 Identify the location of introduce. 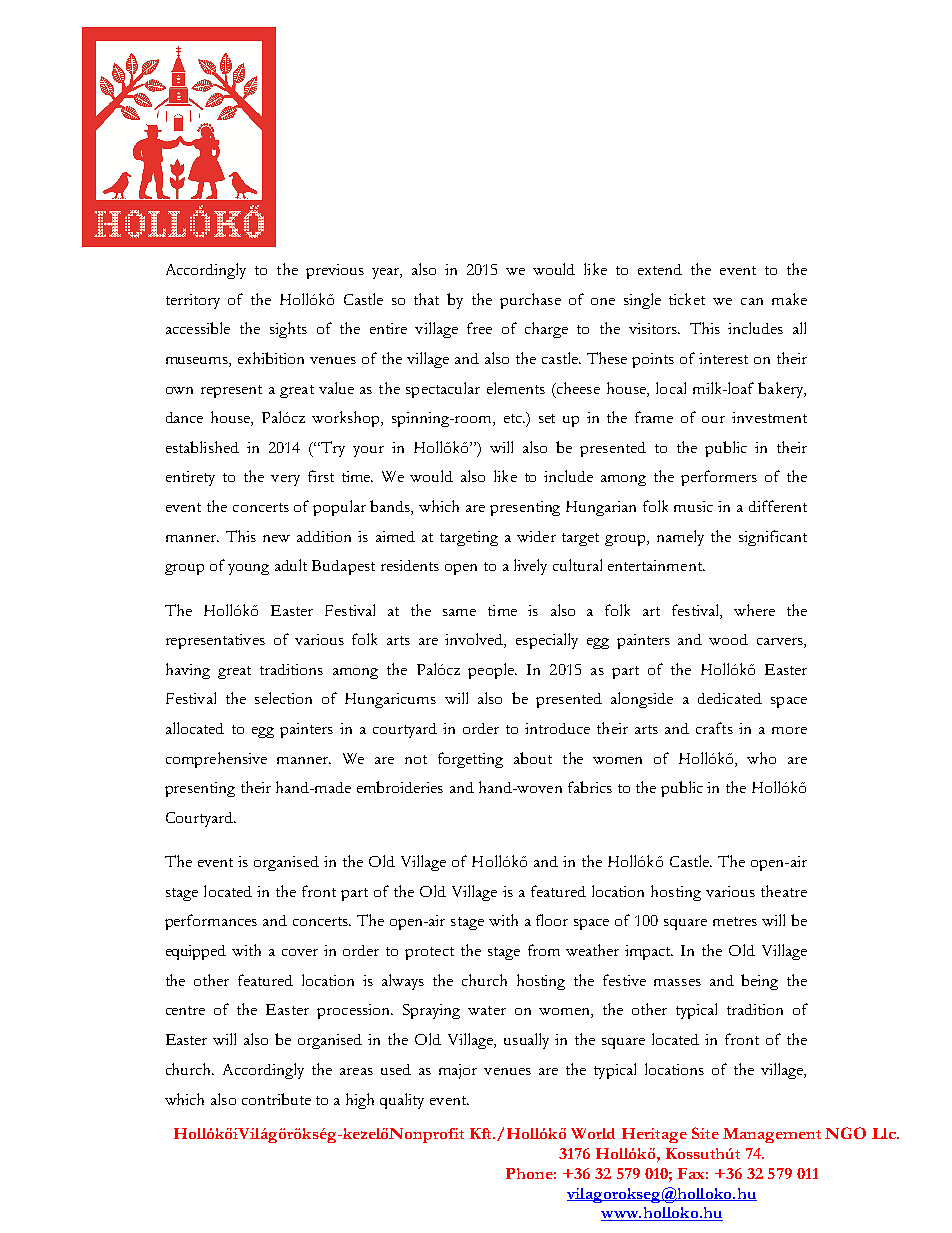
(557, 728).
